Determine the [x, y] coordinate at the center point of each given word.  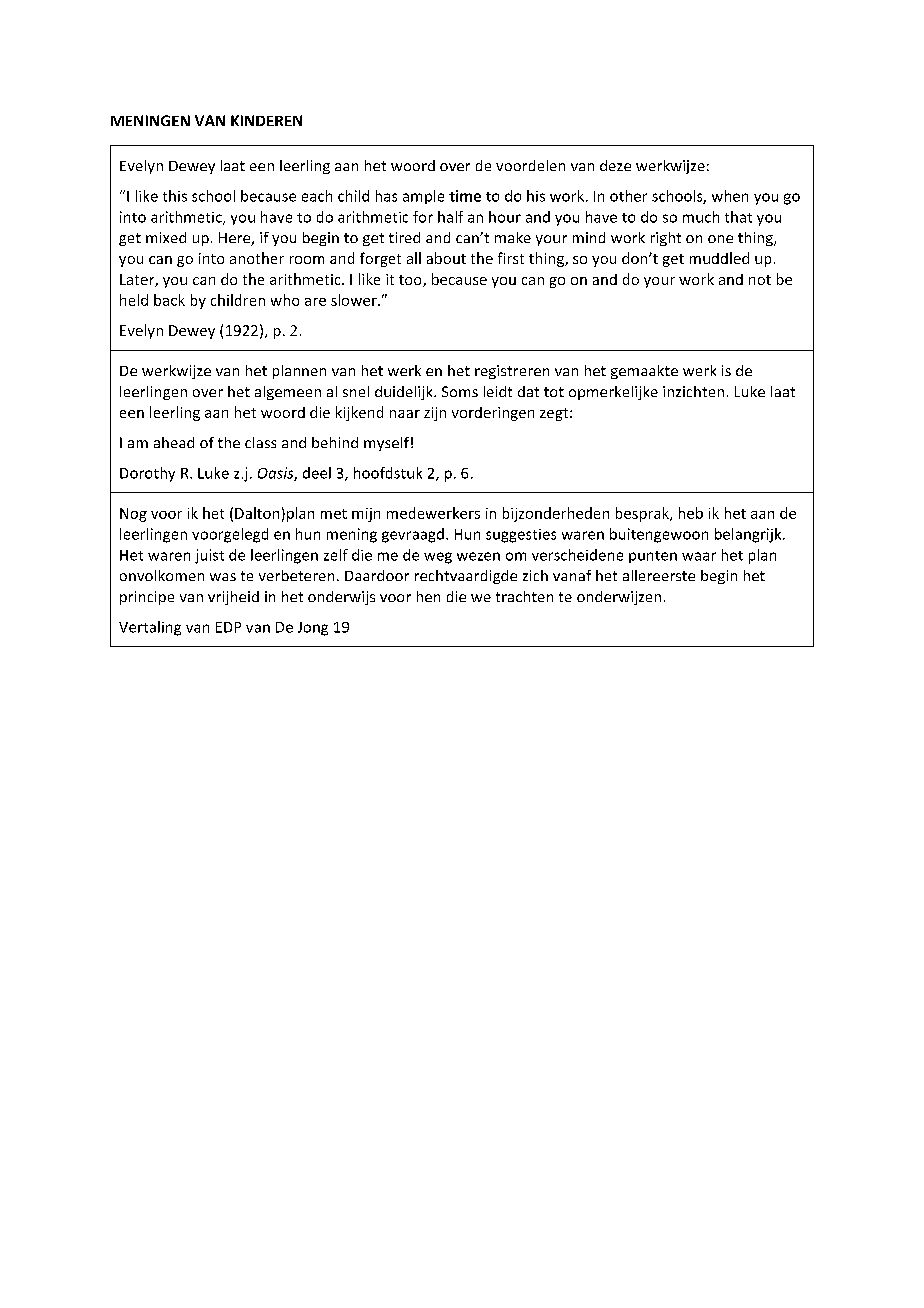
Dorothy [147, 474]
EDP [228, 627]
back [169, 300]
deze [615, 165]
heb [691, 513]
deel [317, 473]
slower [355, 300]
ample [423, 197]
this [175, 196]
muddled [719, 258]
